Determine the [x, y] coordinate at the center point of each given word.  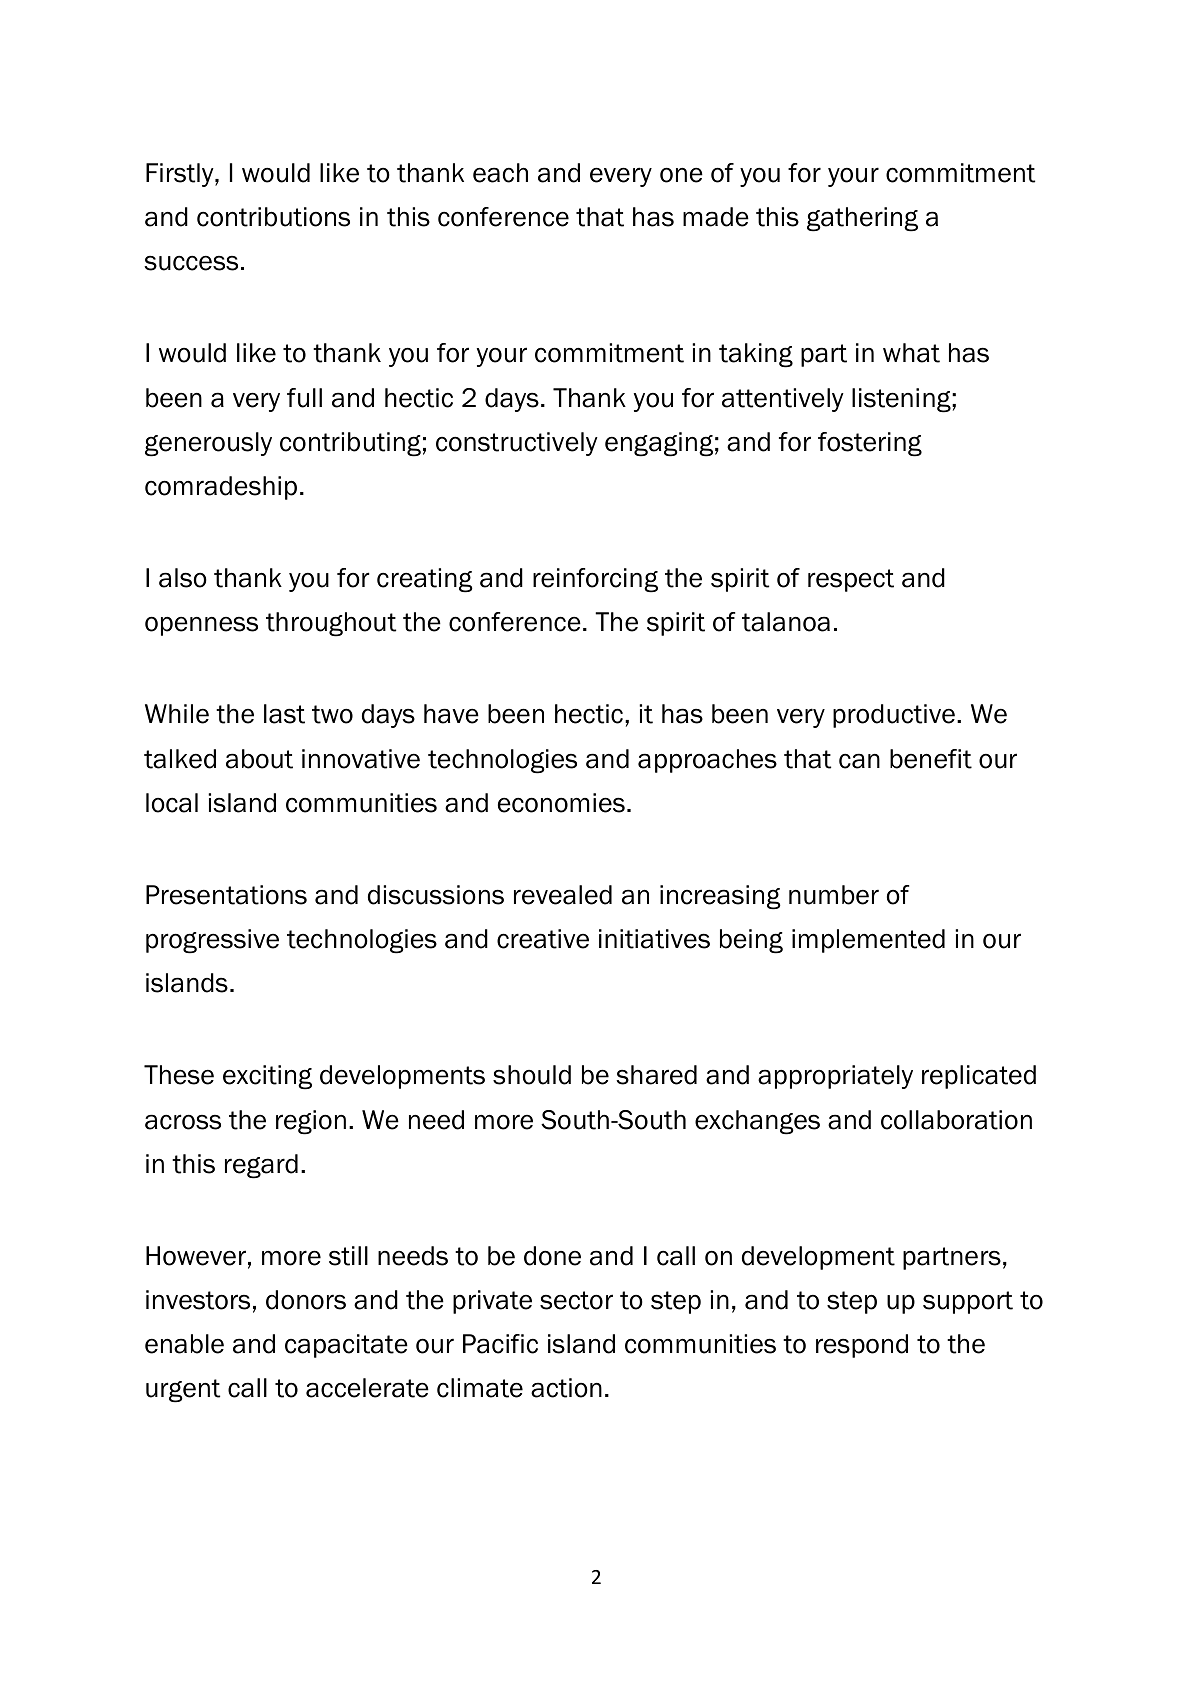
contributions [273, 217]
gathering [862, 219]
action [566, 1388]
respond [862, 1346]
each [500, 173]
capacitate [346, 1346]
